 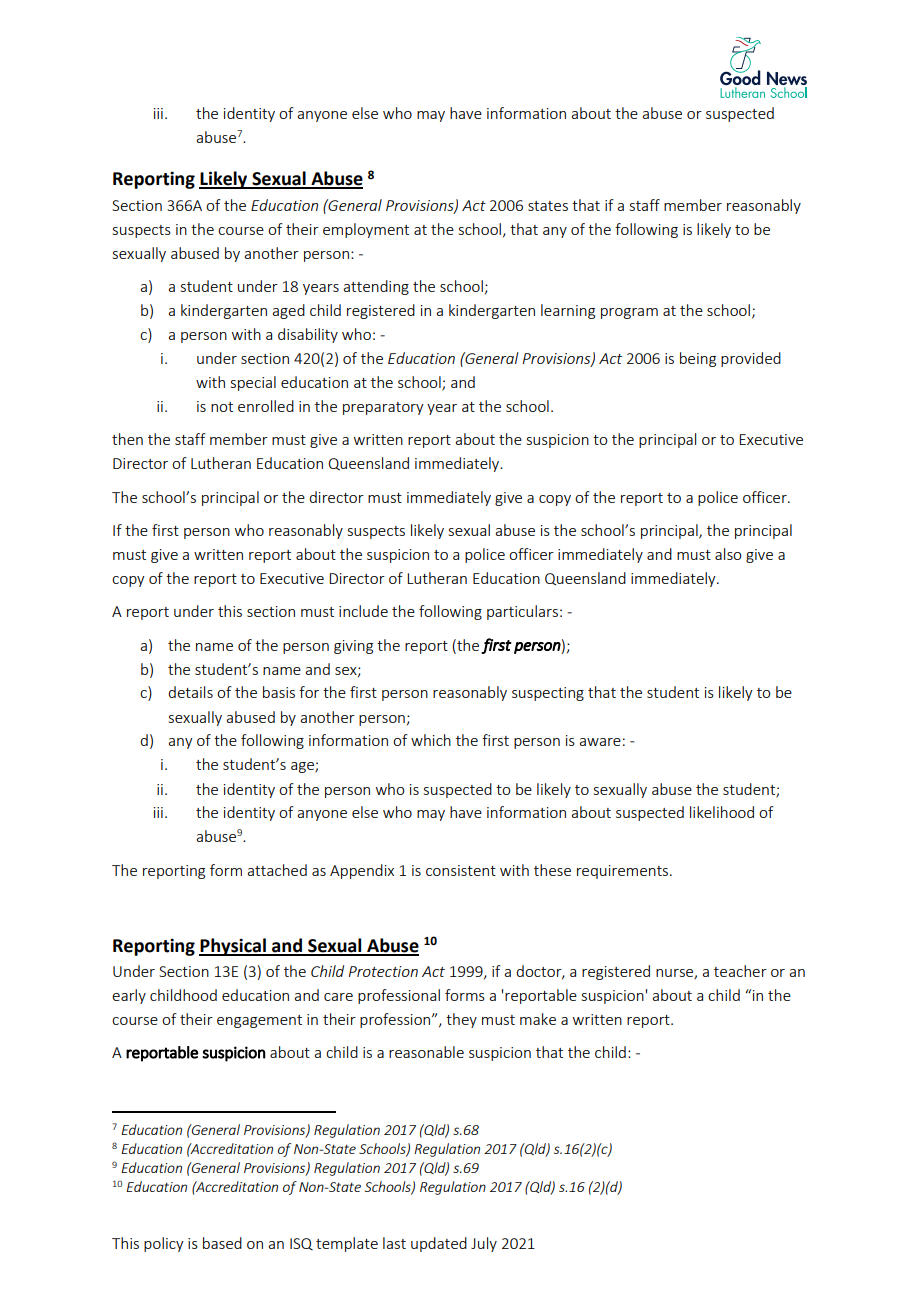 What do you see at coordinates (222, 1243) in the screenshot?
I see `based` at bounding box center [222, 1243].
